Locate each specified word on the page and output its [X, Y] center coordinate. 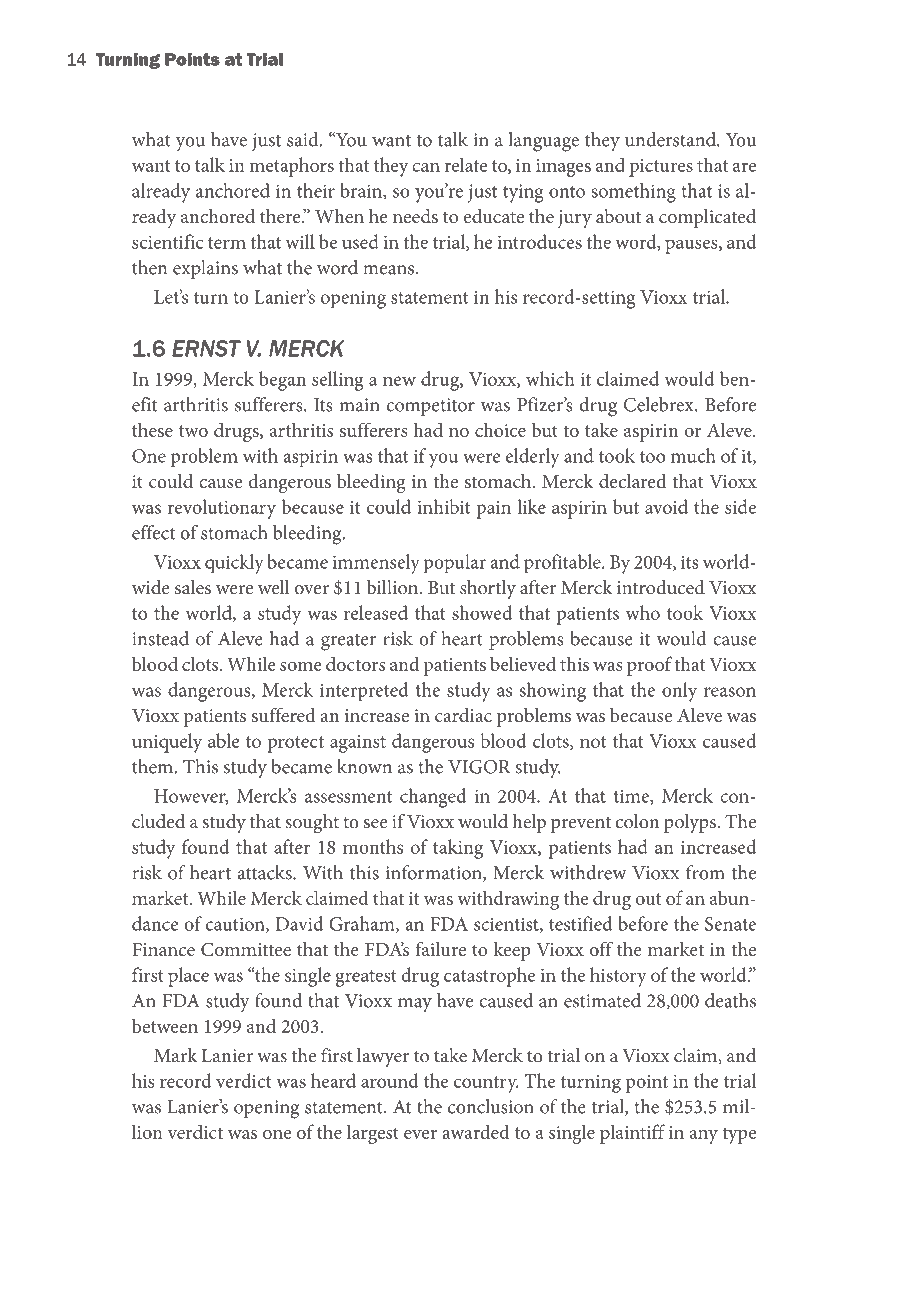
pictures [661, 168]
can [426, 167]
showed [482, 612]
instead [160, 638]
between [165, 1025]
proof [649, 666]
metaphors [291, 167]
